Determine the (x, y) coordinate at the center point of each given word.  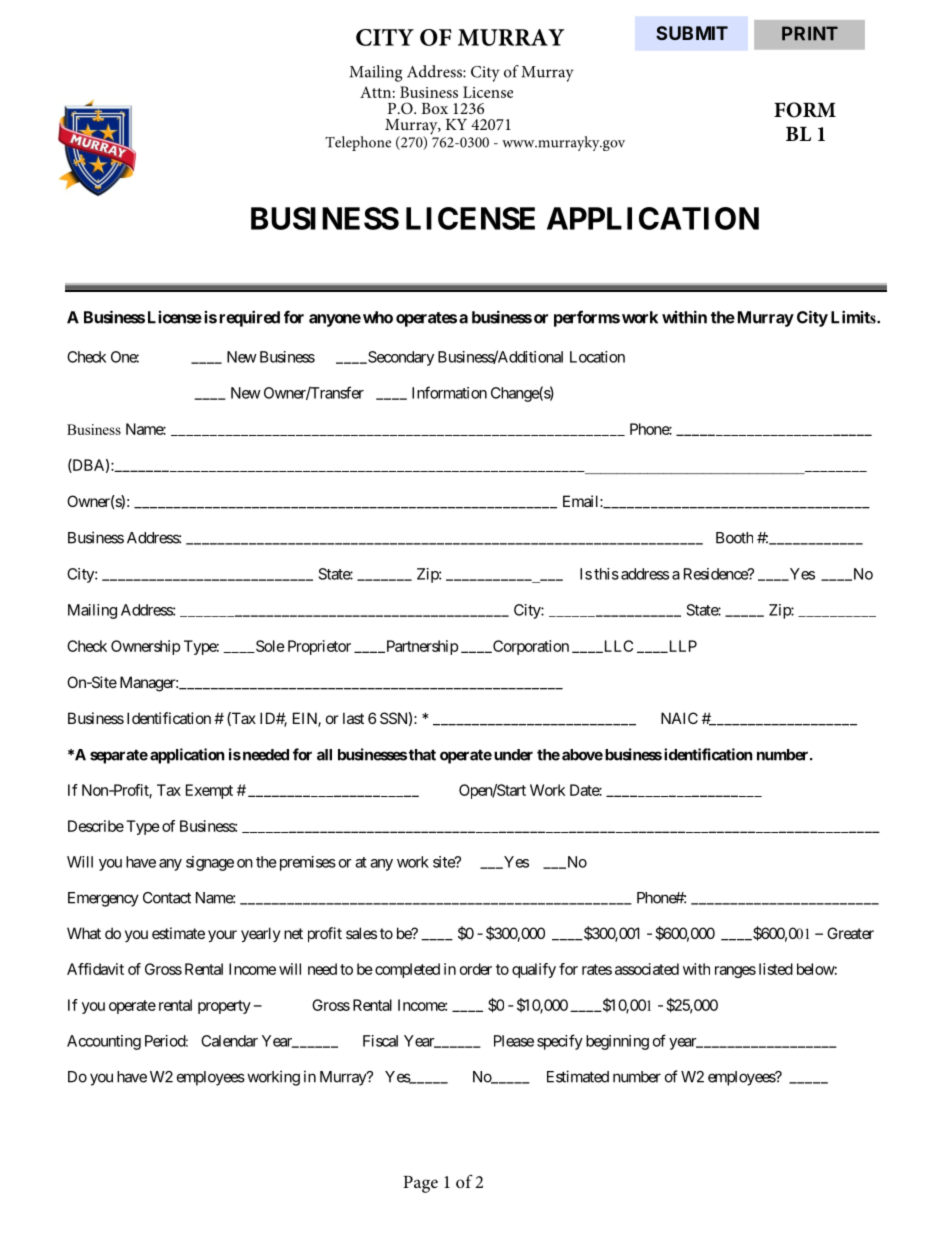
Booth (734, 538)
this (606, 574)
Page (420, 1184)
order (476, 969)
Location (597, 357)
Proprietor (319, 647)
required (249, 318)
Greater (850, 933)
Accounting (104, 1042)
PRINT (810, 33)
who (378, 317)
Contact (167, 898)
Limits (854, 317)
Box (434, 108)
